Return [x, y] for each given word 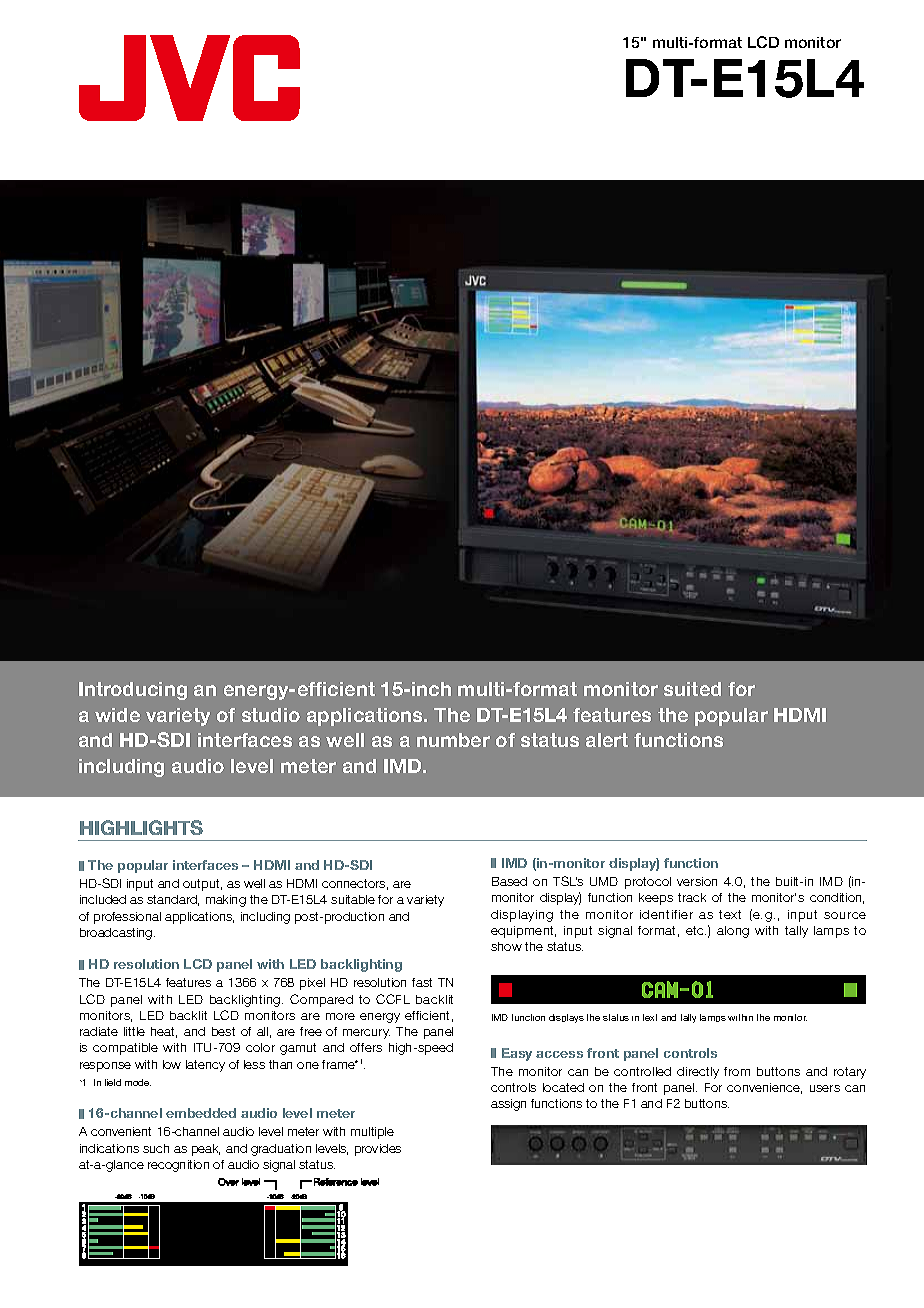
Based [509, 881]
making [226, 901]
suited [692, 689]
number [453, 740]
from [737, 1071]
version [697, 881]
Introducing [133, 691]
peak [206, 1150]
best [223, 1031]
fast [422, 982]
